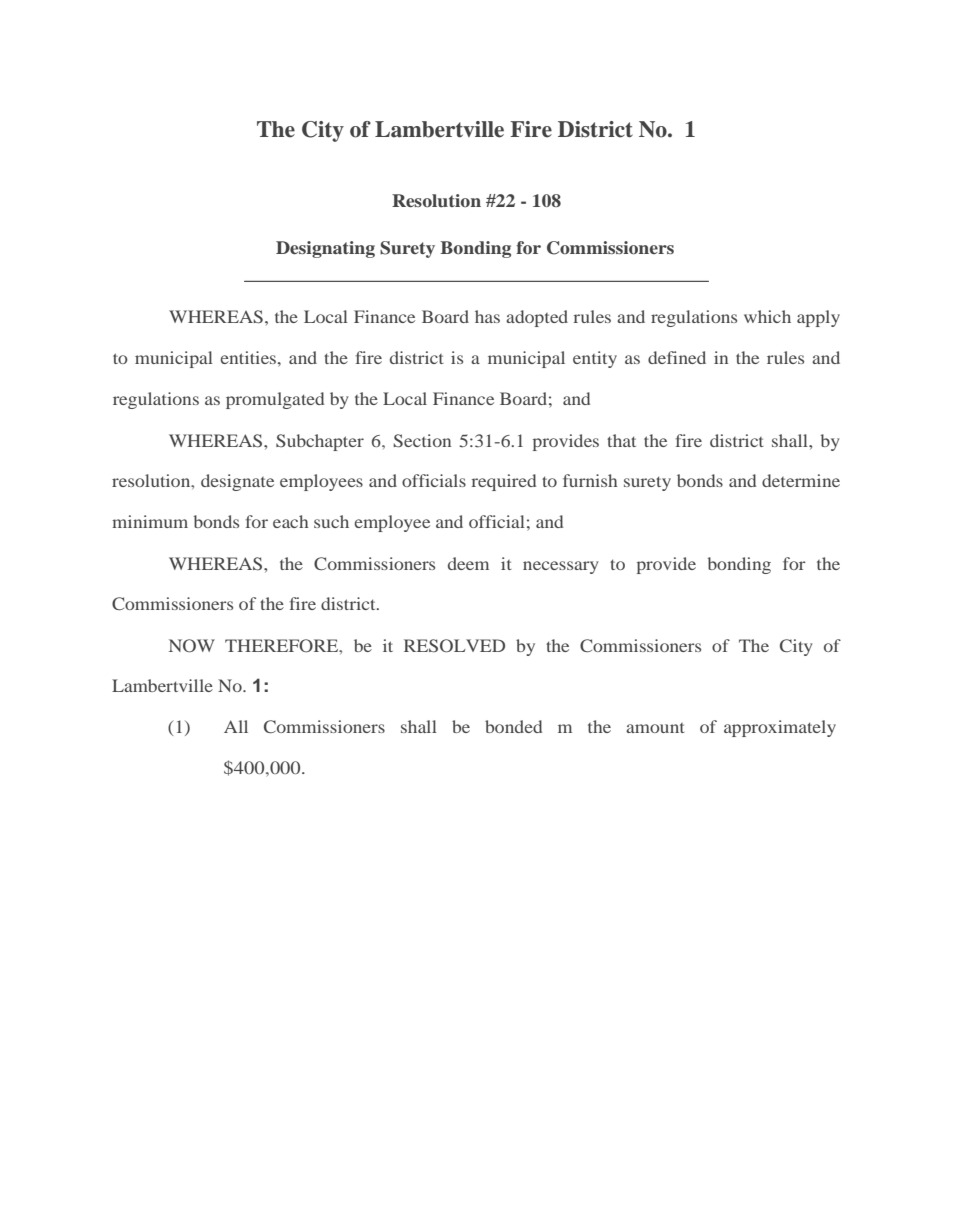 Image resolution: width=956 pixels, height=1232 pixels. What do you see at coordinates (192, 646) in the screenshot?
I see `NOW` at bounding box center [192, 646].
